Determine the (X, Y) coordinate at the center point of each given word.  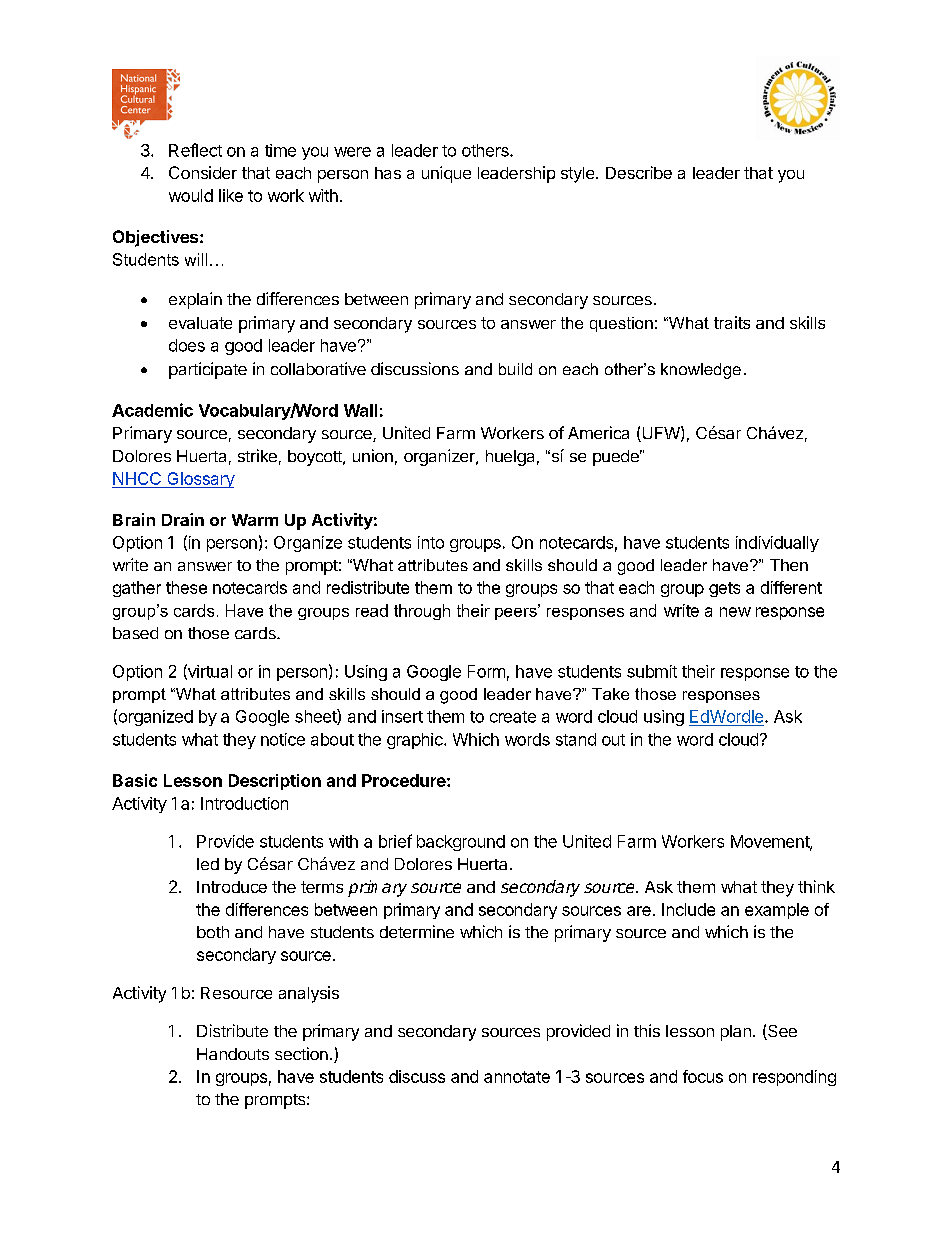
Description (275, 782)
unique (446, 174)
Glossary (200, 480)
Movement (771, 842)
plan (736, 1033)
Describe (639, 172)
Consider (203, 172)
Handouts (233, 1054)
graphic (416, 741)
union (373, 455)
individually (777, 544)
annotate (517, 1077)
